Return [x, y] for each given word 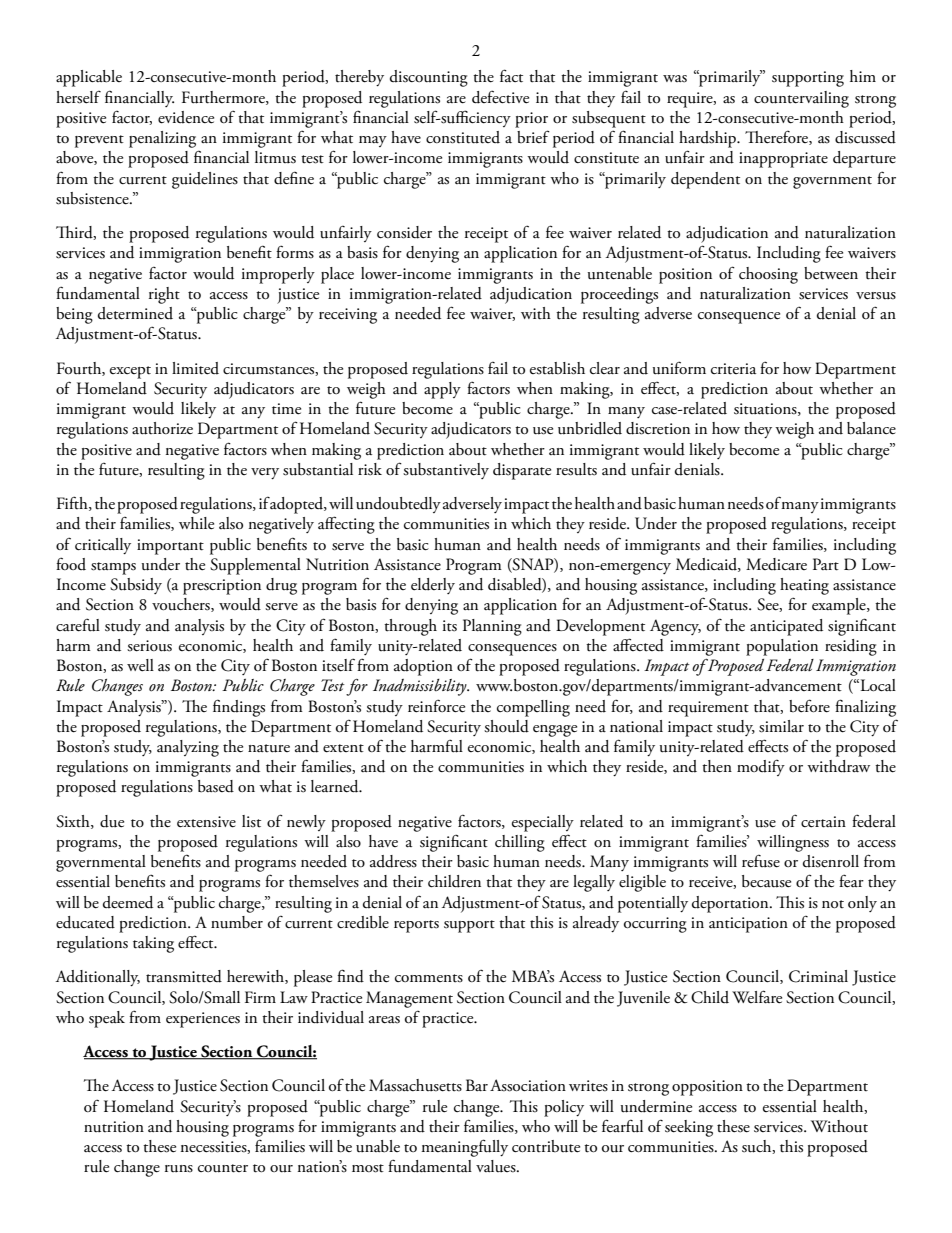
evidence [186, 117]
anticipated [786, 627]
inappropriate [783, 160]
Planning [492, 627]
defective [500, 97]
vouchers [182, 605]
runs [179, 1169]
